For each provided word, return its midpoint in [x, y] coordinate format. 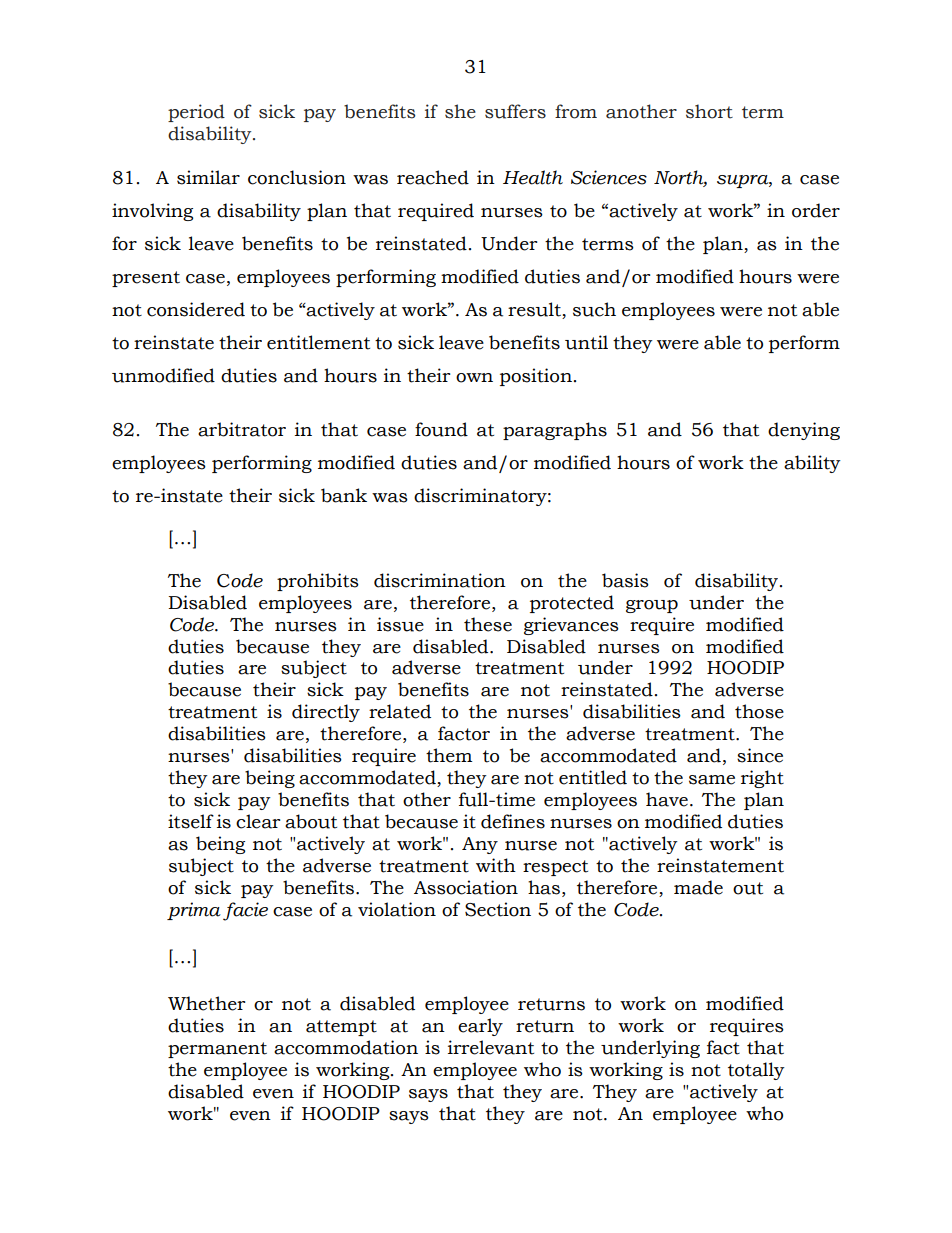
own [474, 378]
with [496, 865]
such [594, 309]
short [709, 111]
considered [196, 309]
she [460, 111]
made [698, 887]
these [488, 624]
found [441, 429]
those [759, 711]
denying [804, 431]
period [196, 113]
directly [326, 713]
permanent [217, 1050]
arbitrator [242, 429]
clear [258, 821]
